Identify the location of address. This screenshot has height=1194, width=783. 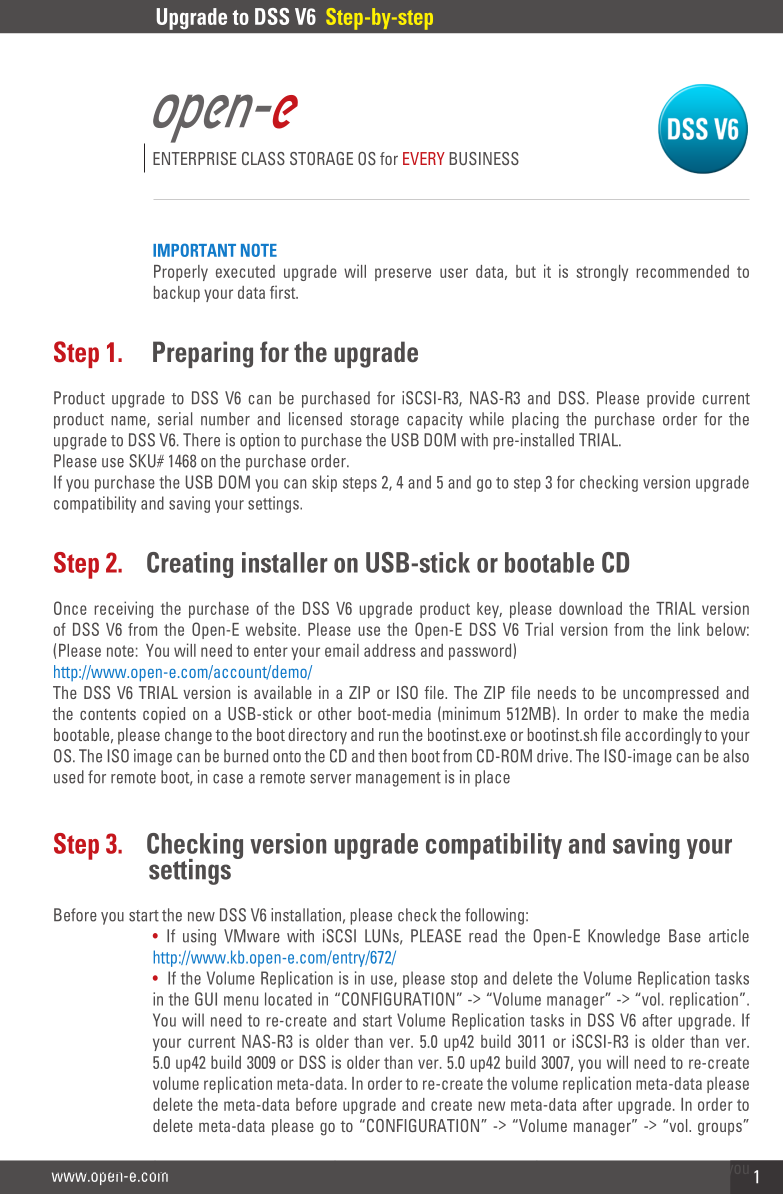
(389, 650).
